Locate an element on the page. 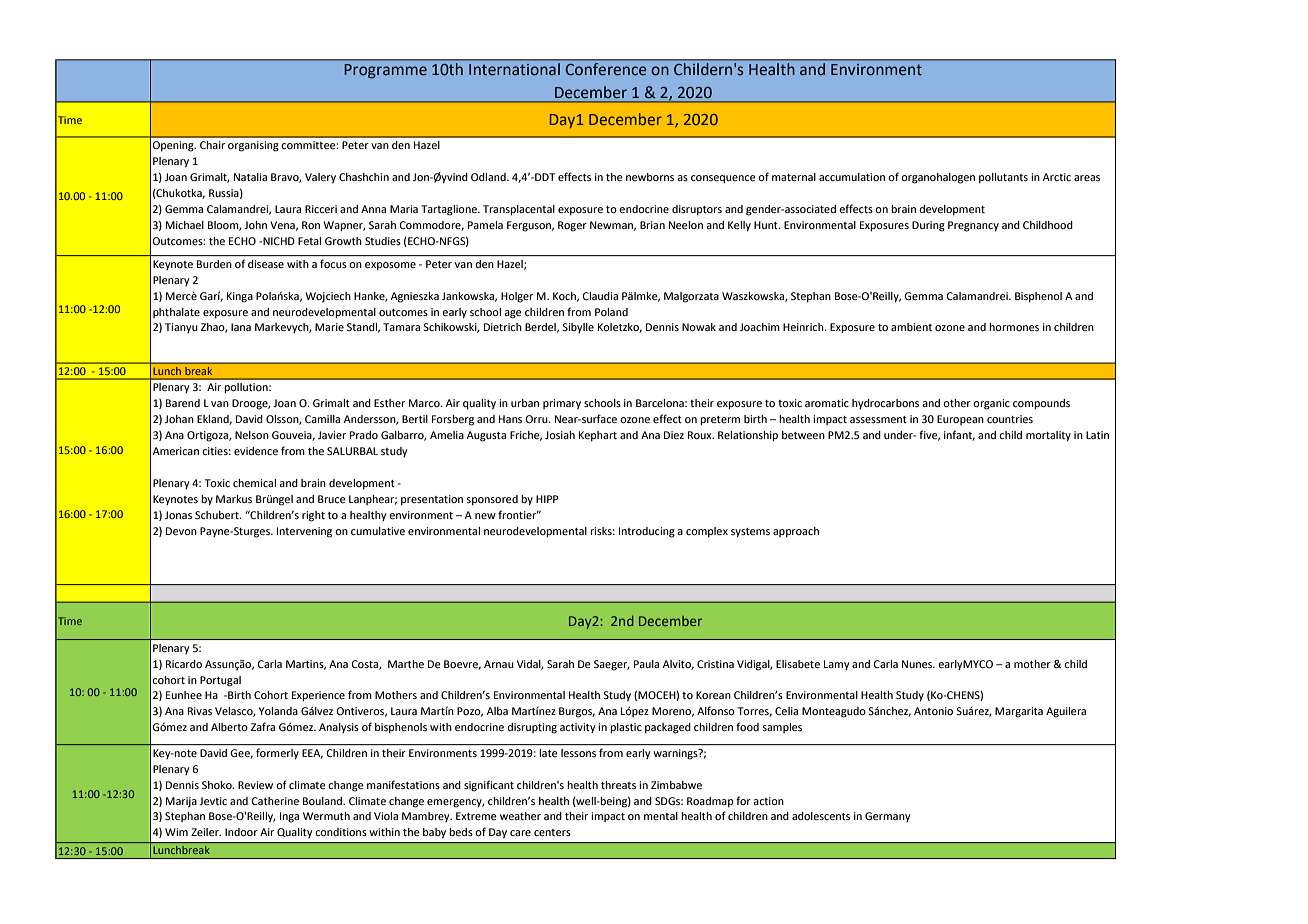 This image has width=1308, height=924. infant is located at coordinates (959, 435).
